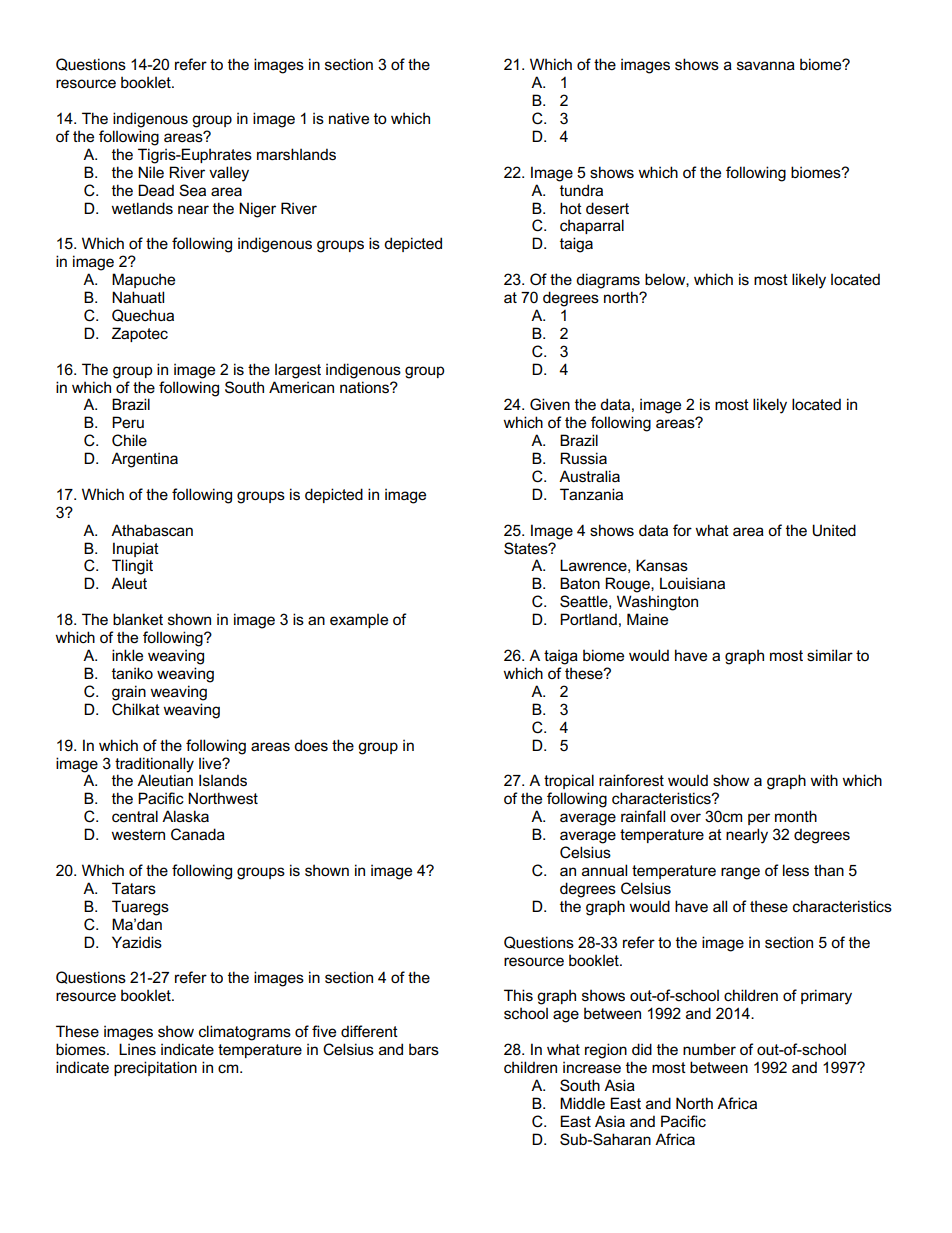 This image has height=1233, width=952. What do you see at coordinates (824, 780) in the image?
I see `with` at bounding box center [824, 780].
